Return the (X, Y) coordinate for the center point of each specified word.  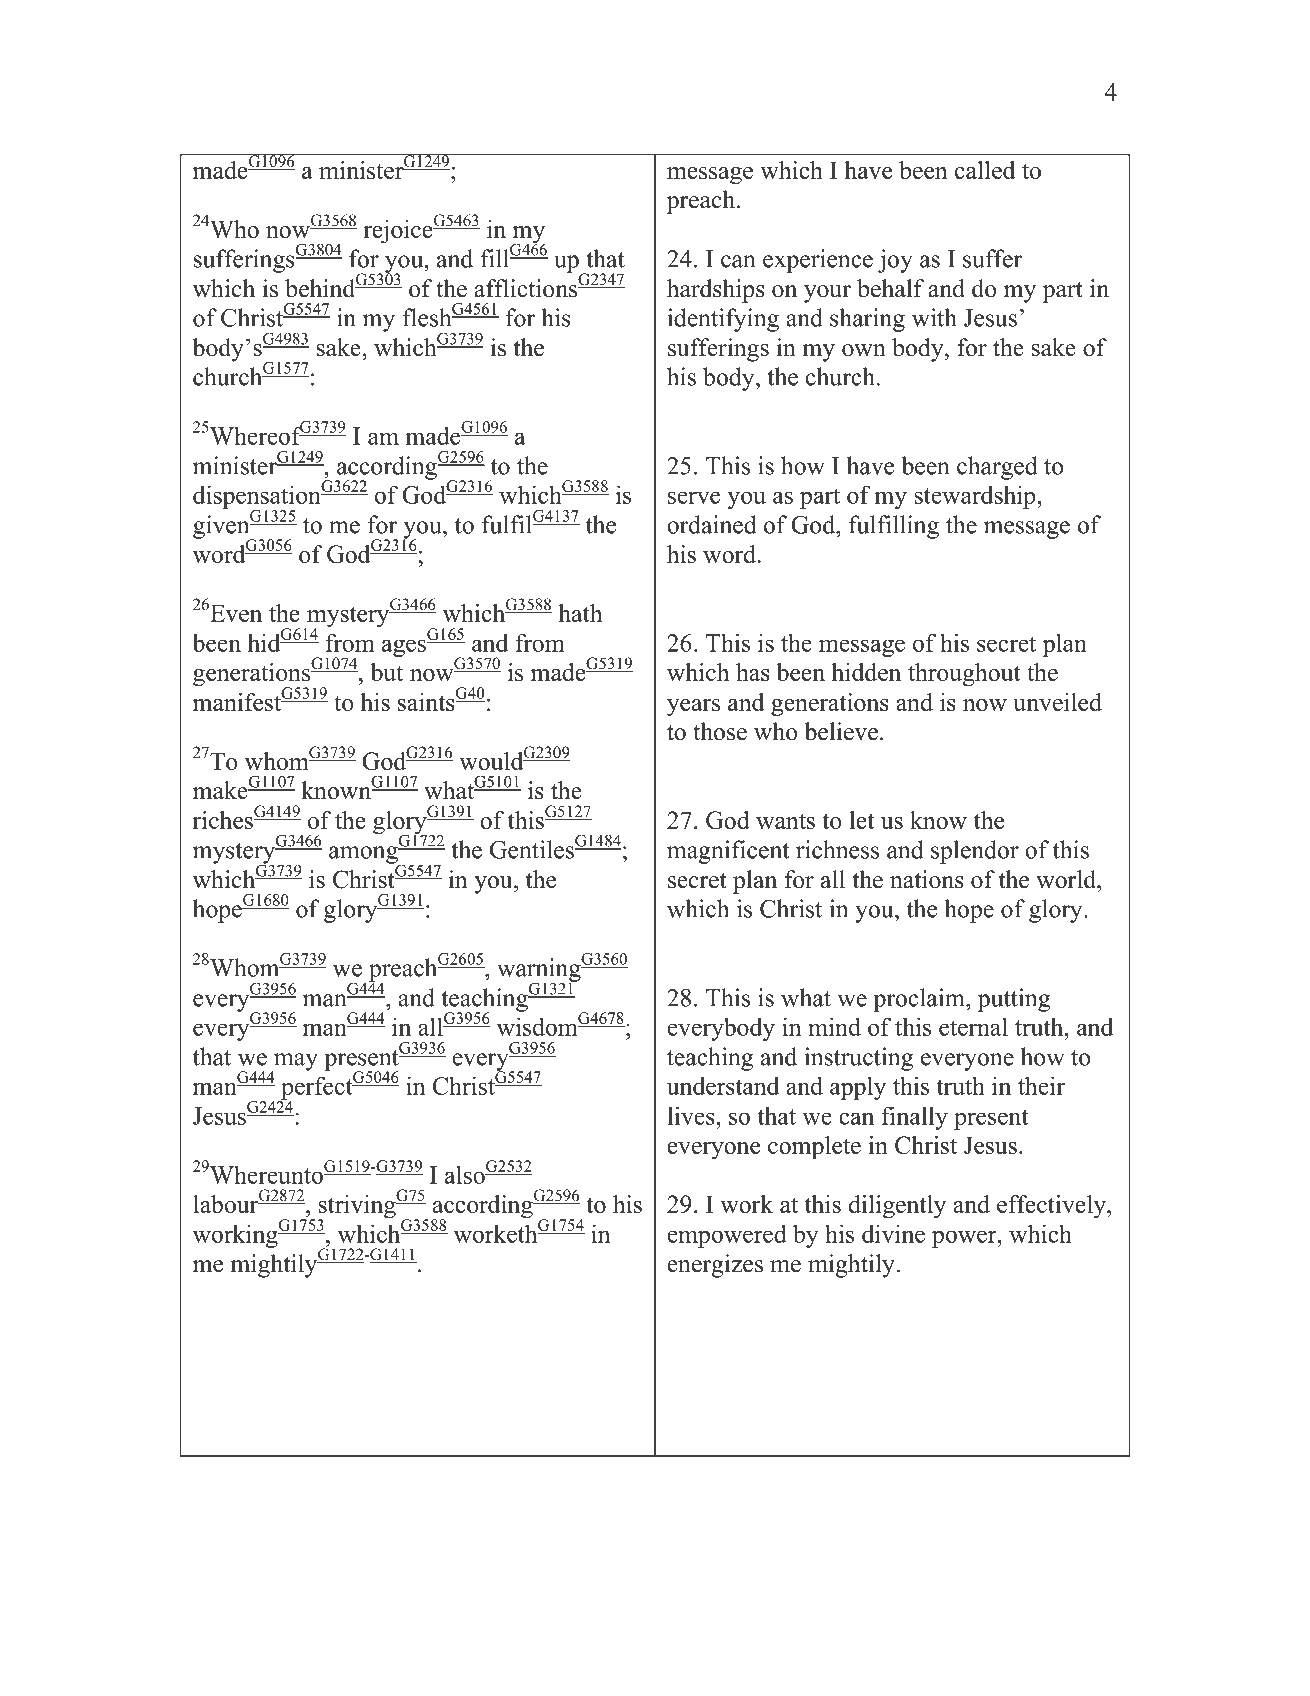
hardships (716, 291)
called (985, 170)
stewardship (976, 497)
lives (692, 1115)
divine (893, 1233)
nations (927, 879)
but (386, 672)
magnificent (728, 852)
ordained (712, 524)
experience (818, 261)
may (295, 1063)
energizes (715, 1266)
